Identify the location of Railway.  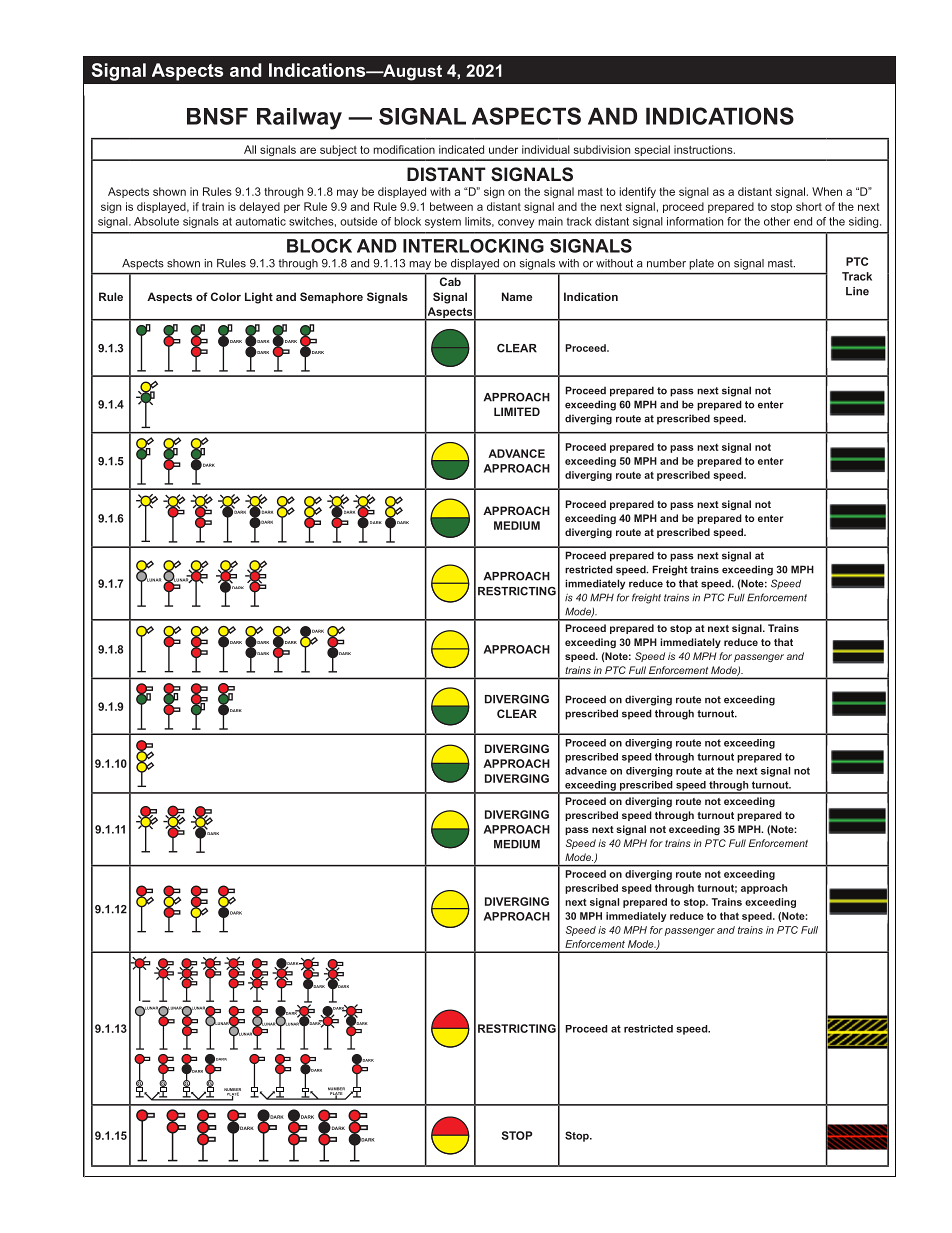
(299, 119).
